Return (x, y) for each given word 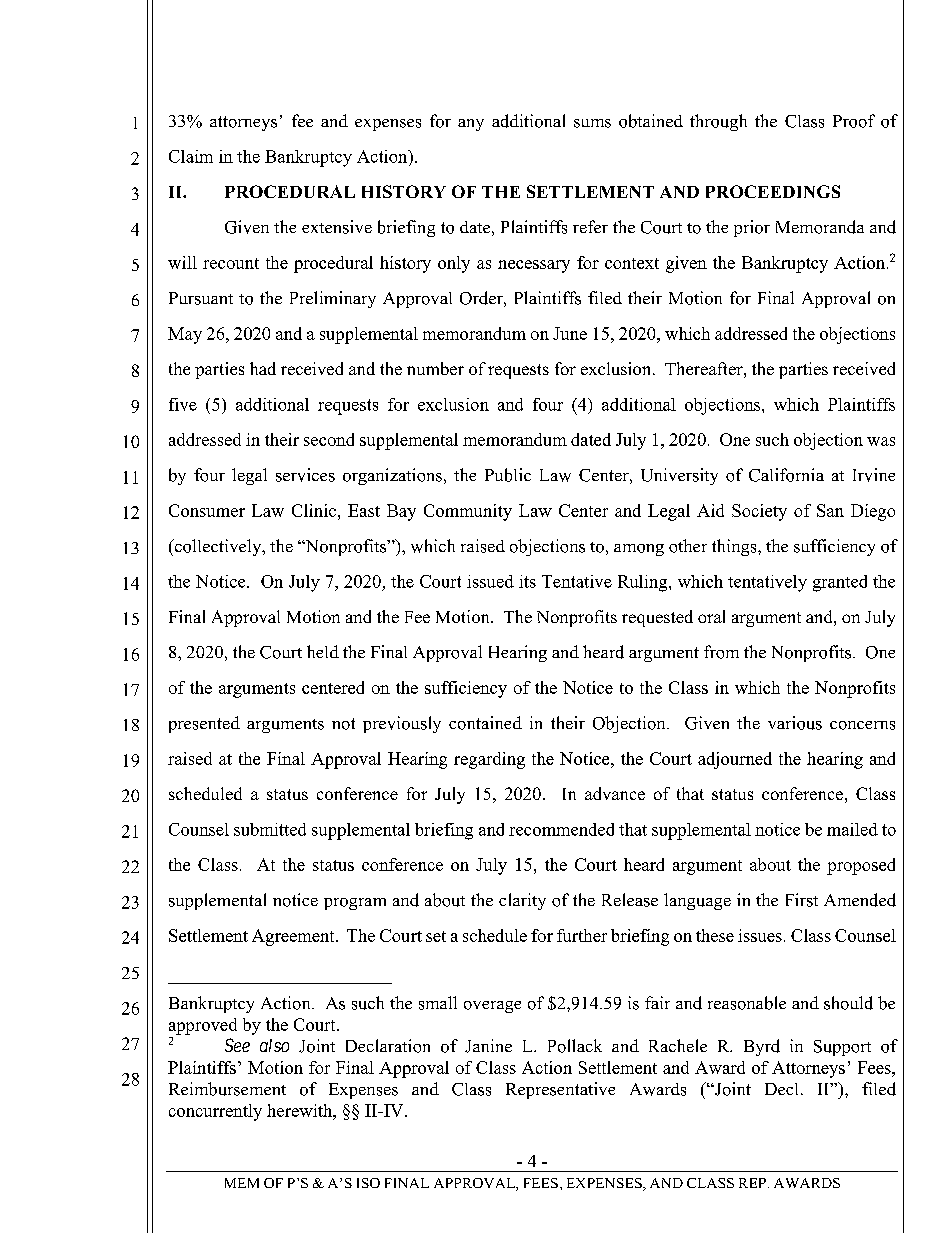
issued (490, 581)
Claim (191, 156)
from (721, 652)
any (471, 125)
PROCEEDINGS (773, 191)
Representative (560, 1090)
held (323, 651)
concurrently (215, 1112)
